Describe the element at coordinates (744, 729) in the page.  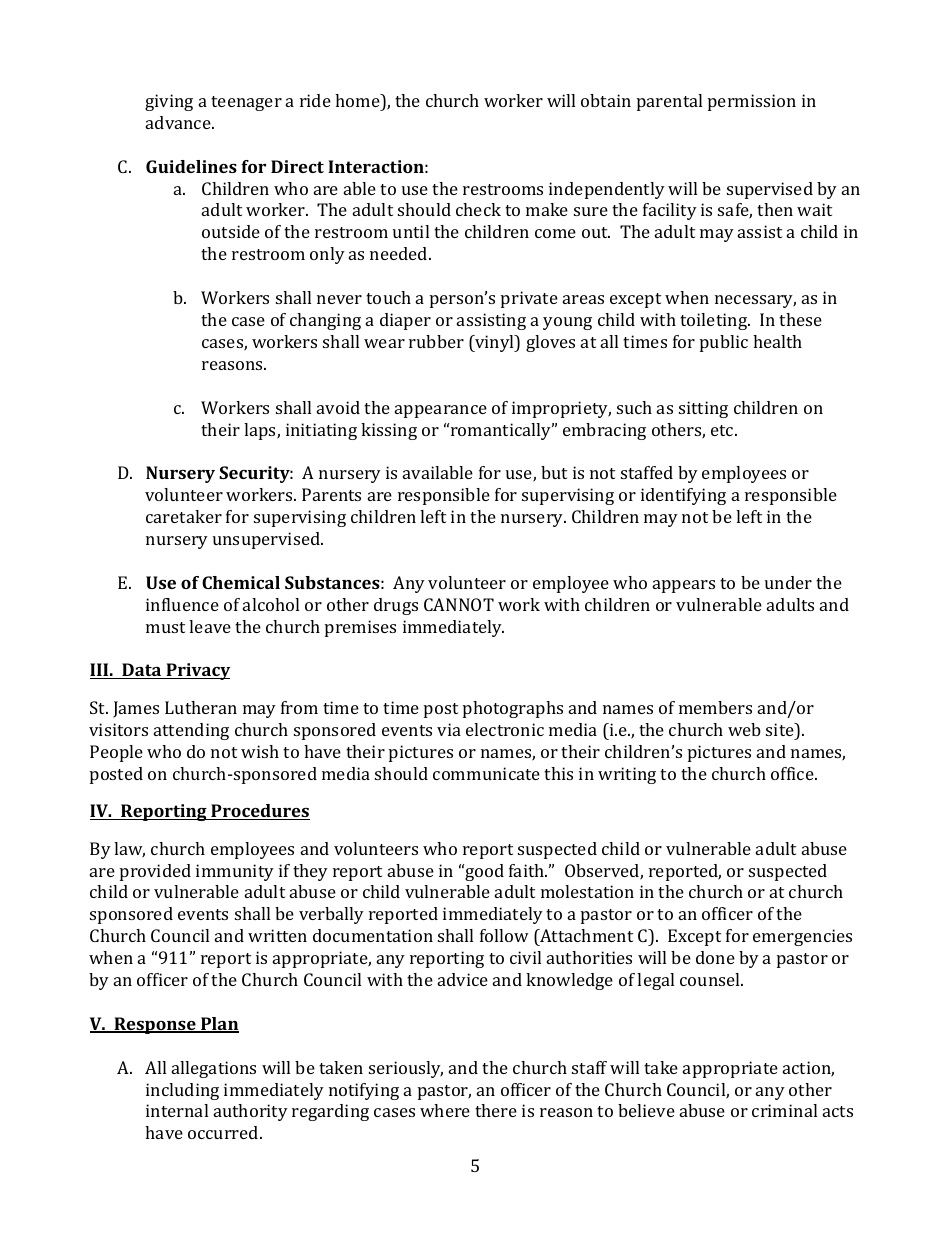
I see `web` at that location.
